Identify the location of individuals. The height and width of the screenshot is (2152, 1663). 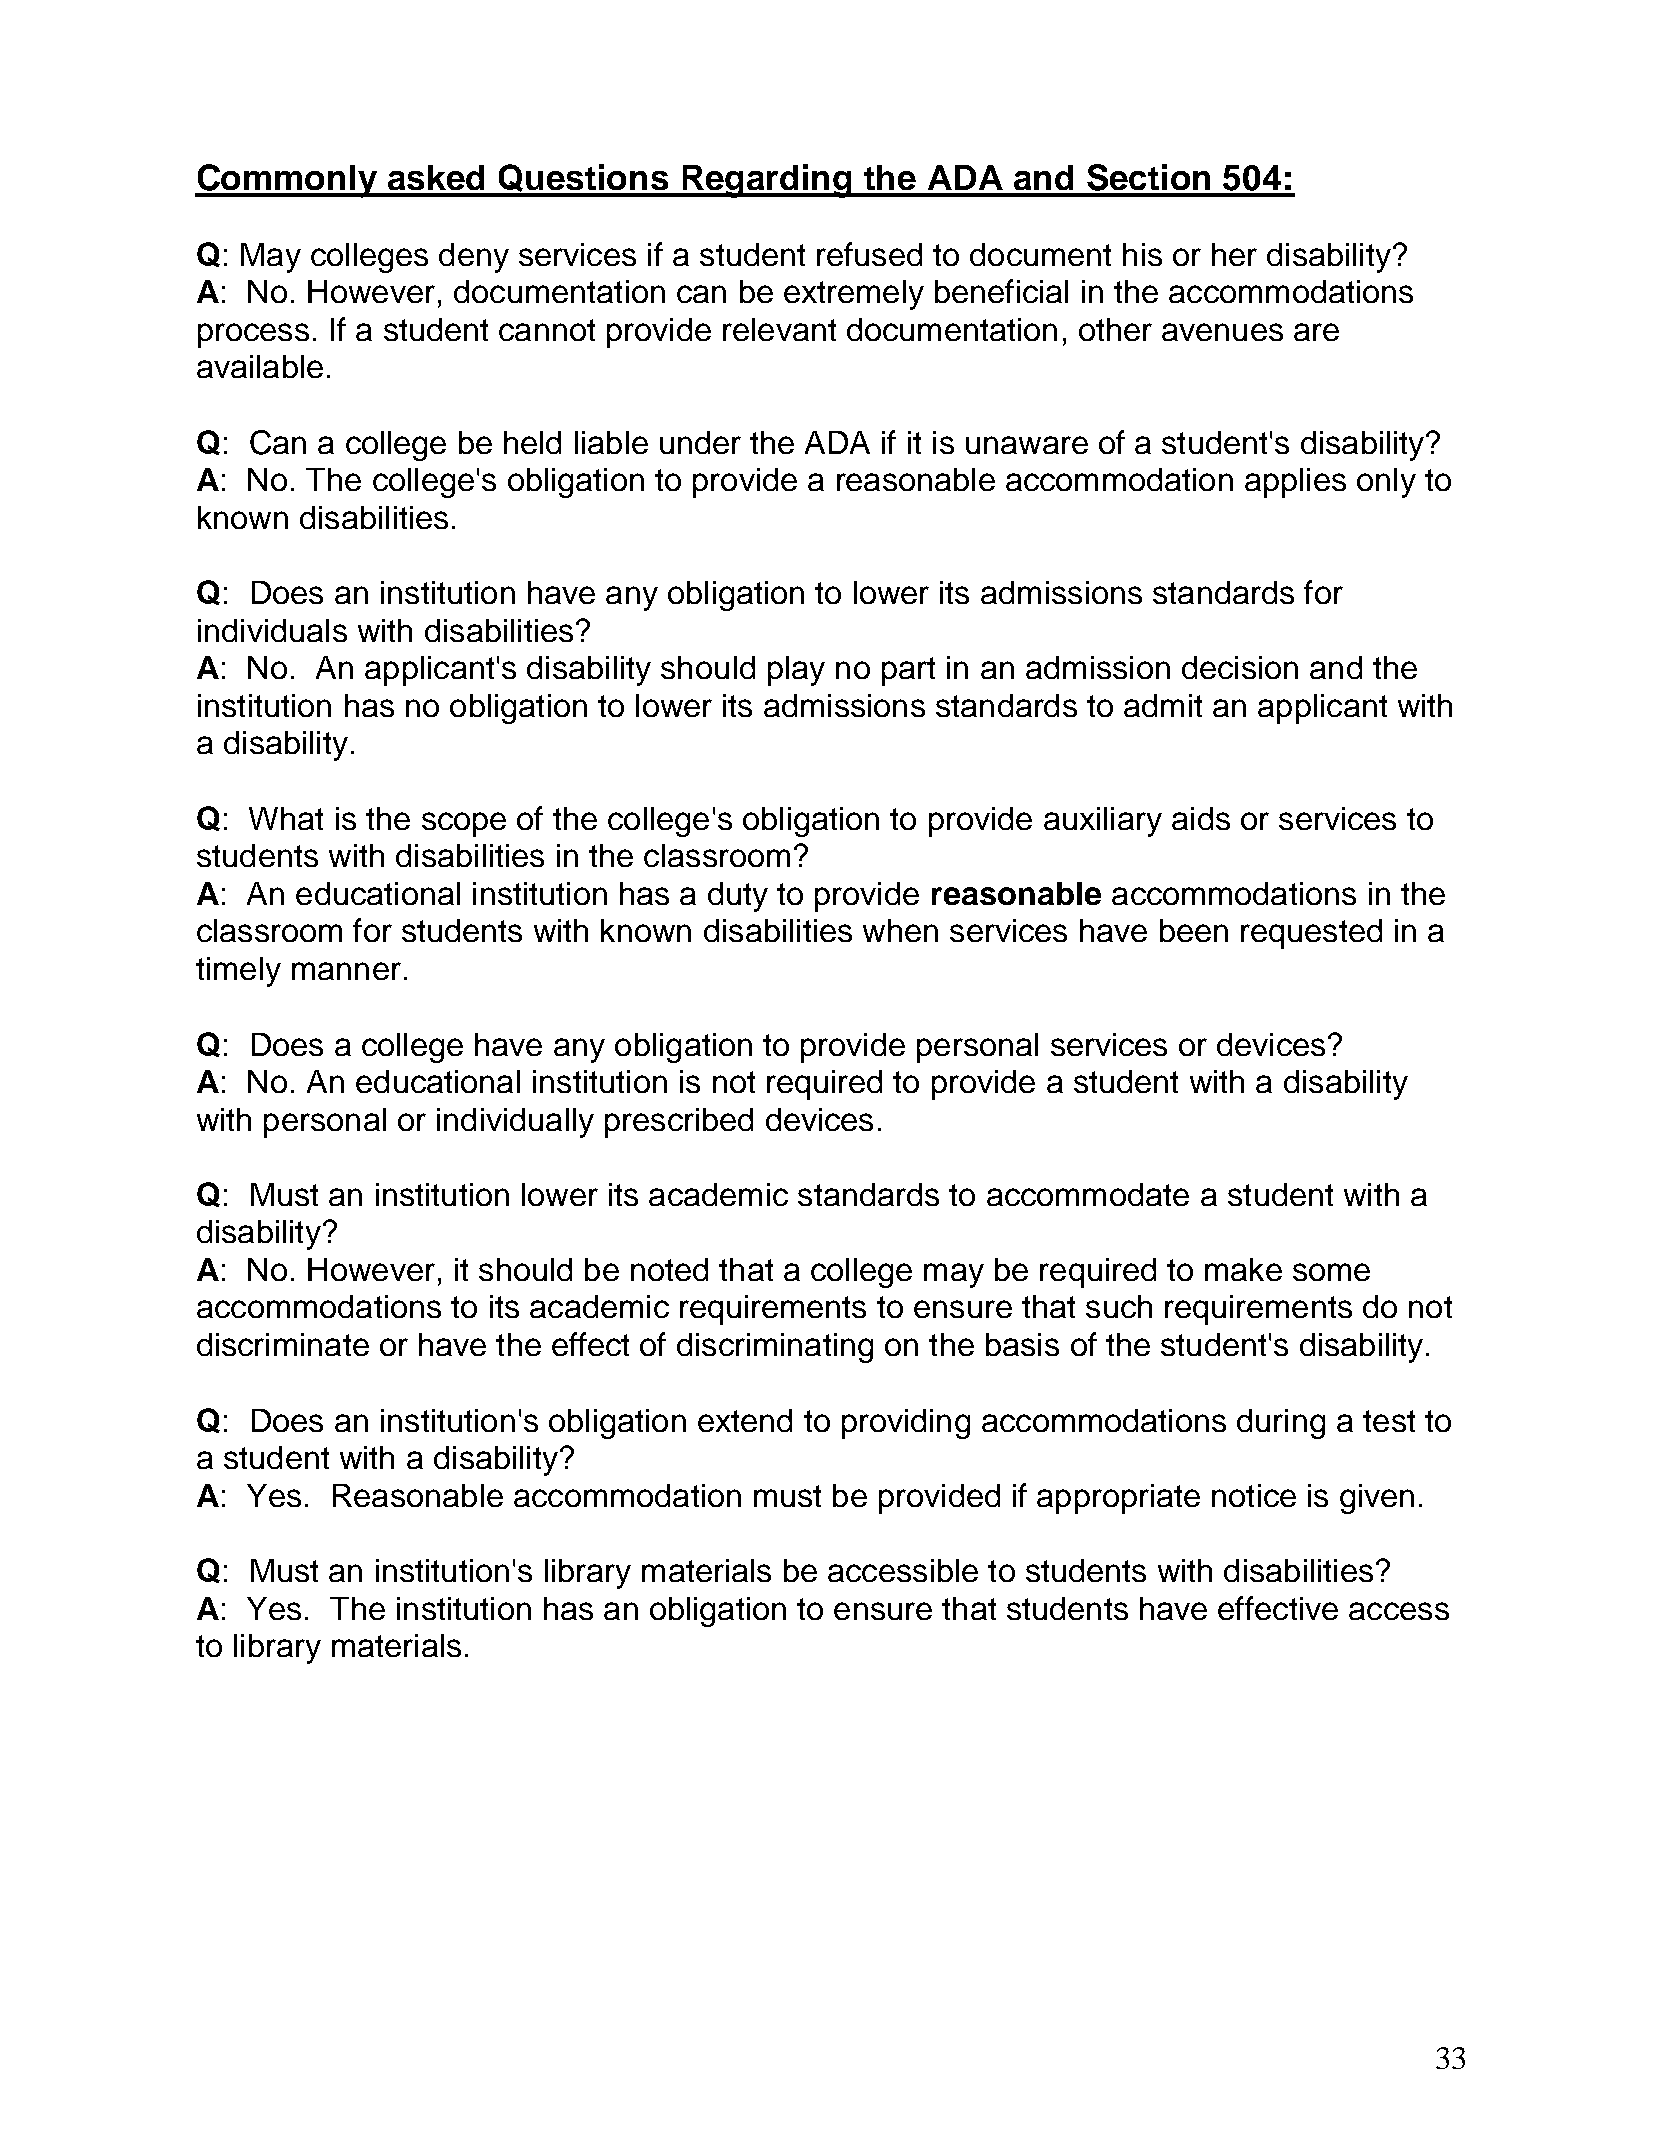
(272, 630).
